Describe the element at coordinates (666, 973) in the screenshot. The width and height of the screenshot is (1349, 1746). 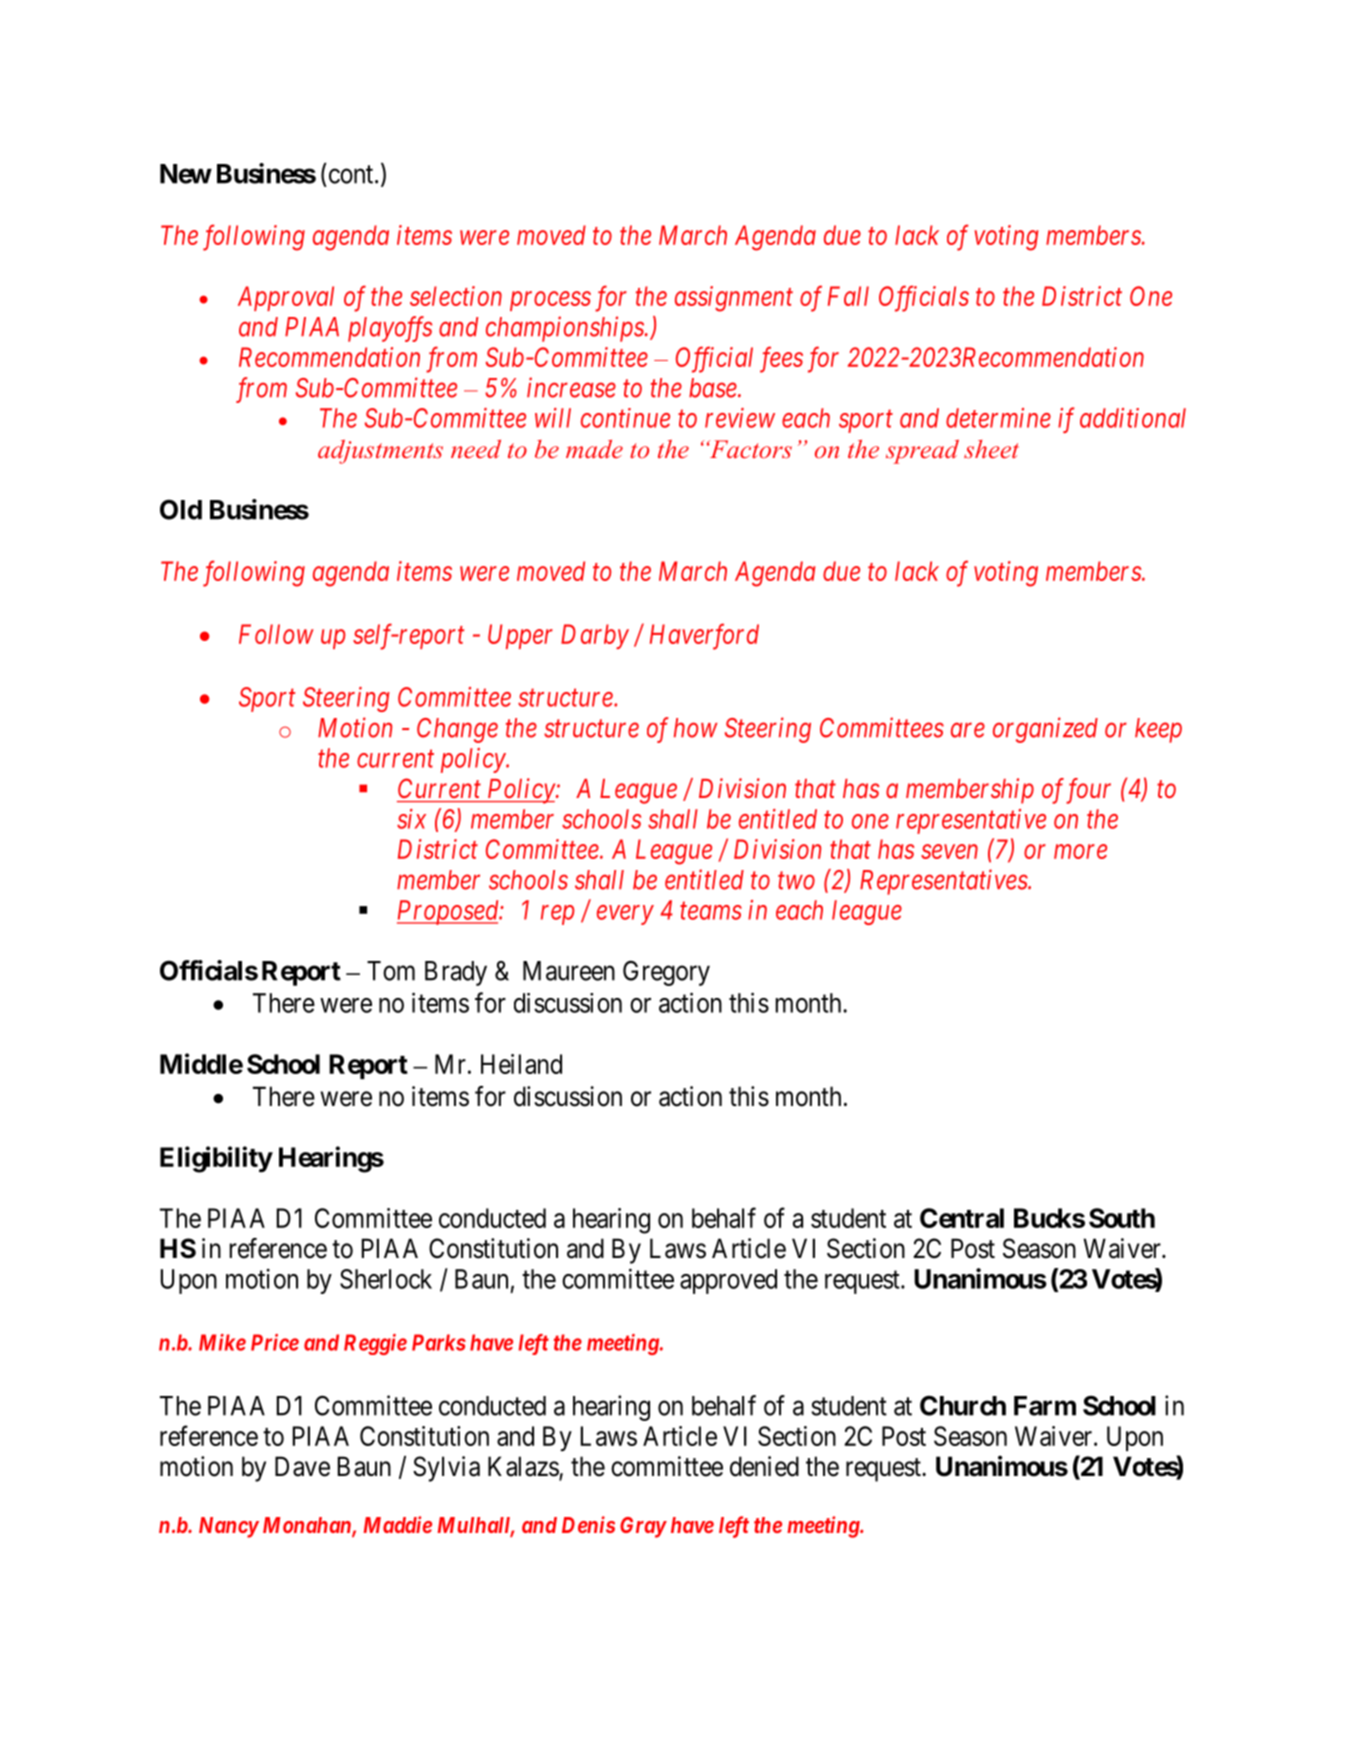
I see `Gregory` at that location.
